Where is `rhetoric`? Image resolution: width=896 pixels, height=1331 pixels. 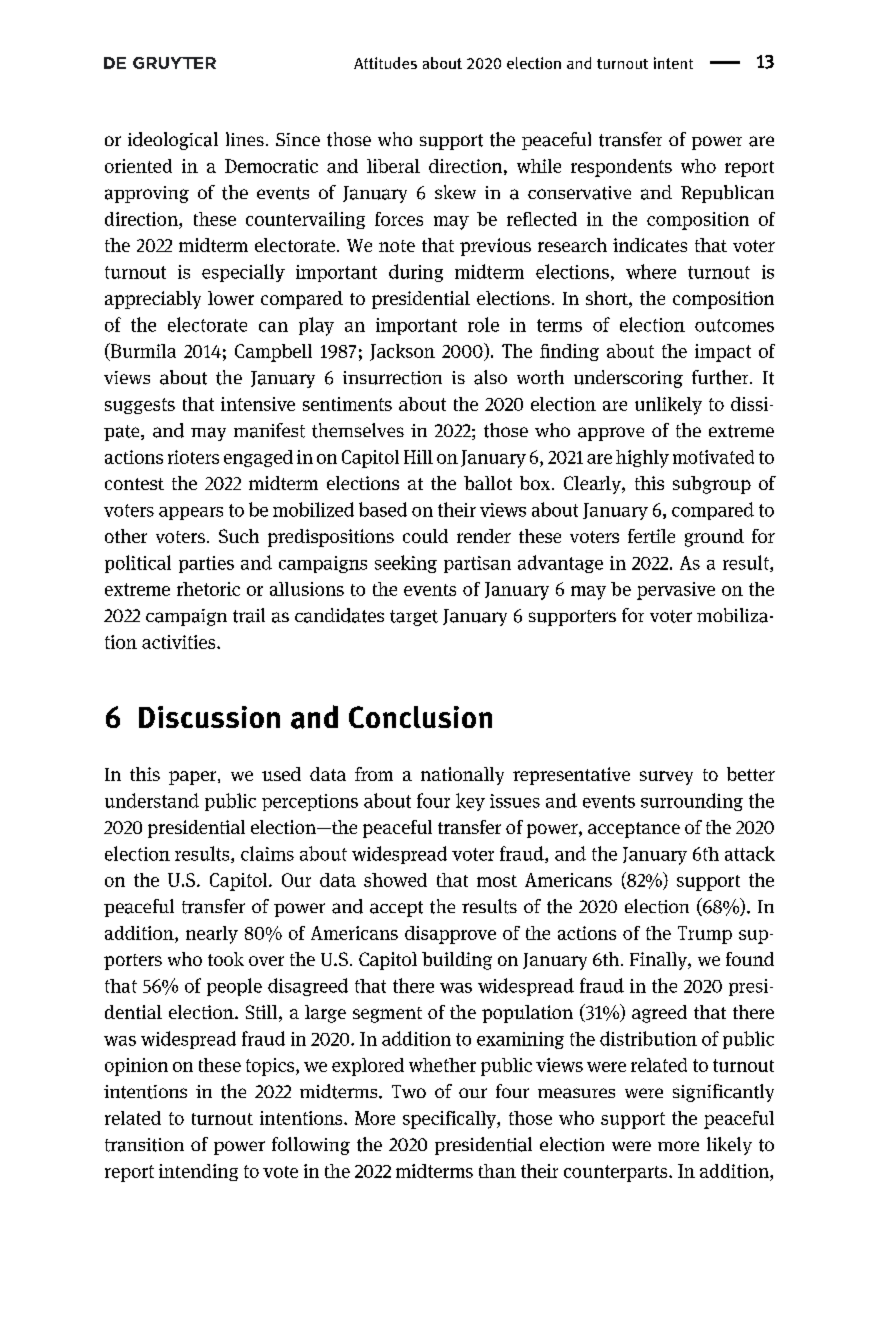 rhetoric is located at coordinates (208, 589).
